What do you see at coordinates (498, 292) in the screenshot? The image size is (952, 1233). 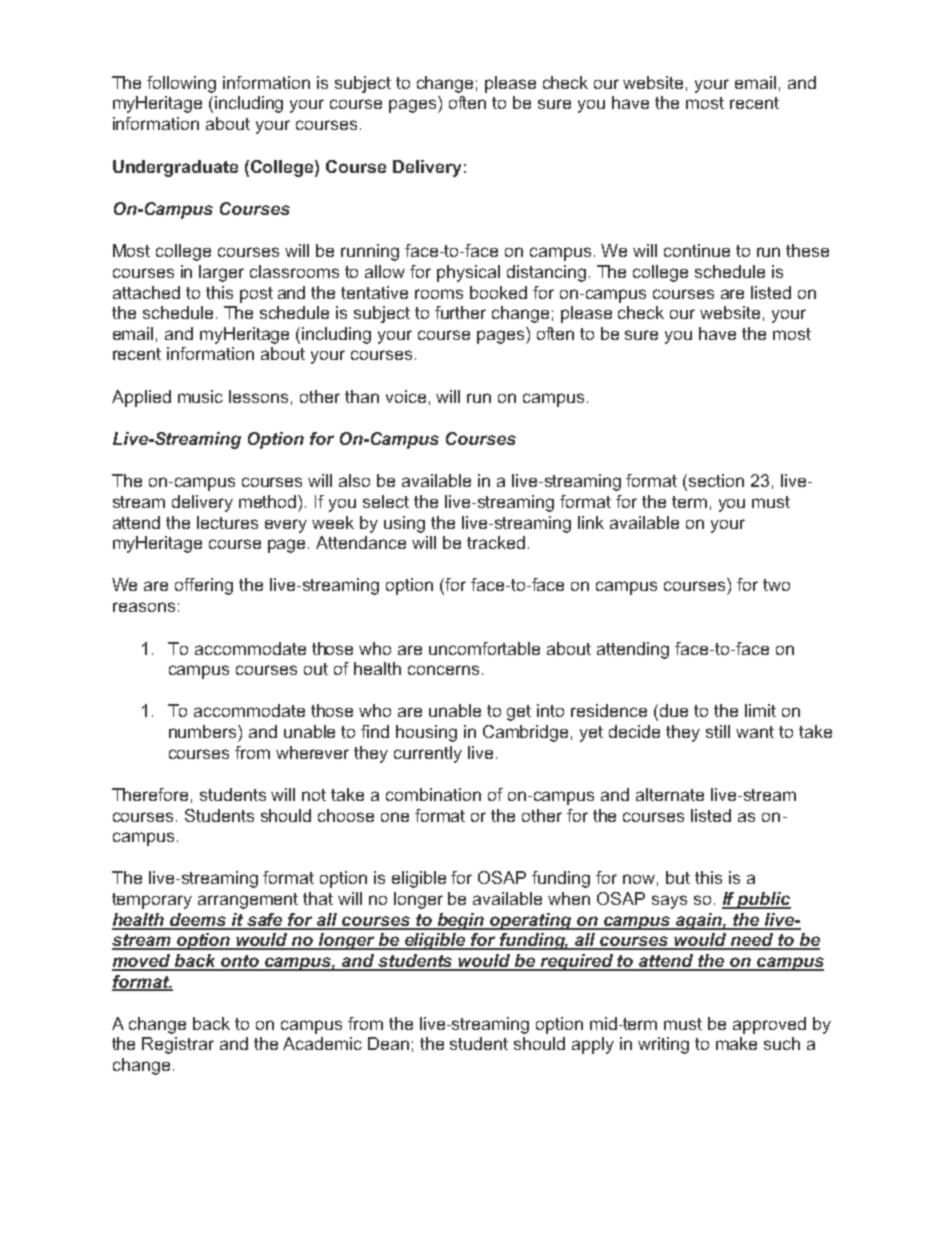 I see `booked` at bounding box center [498, 292].
